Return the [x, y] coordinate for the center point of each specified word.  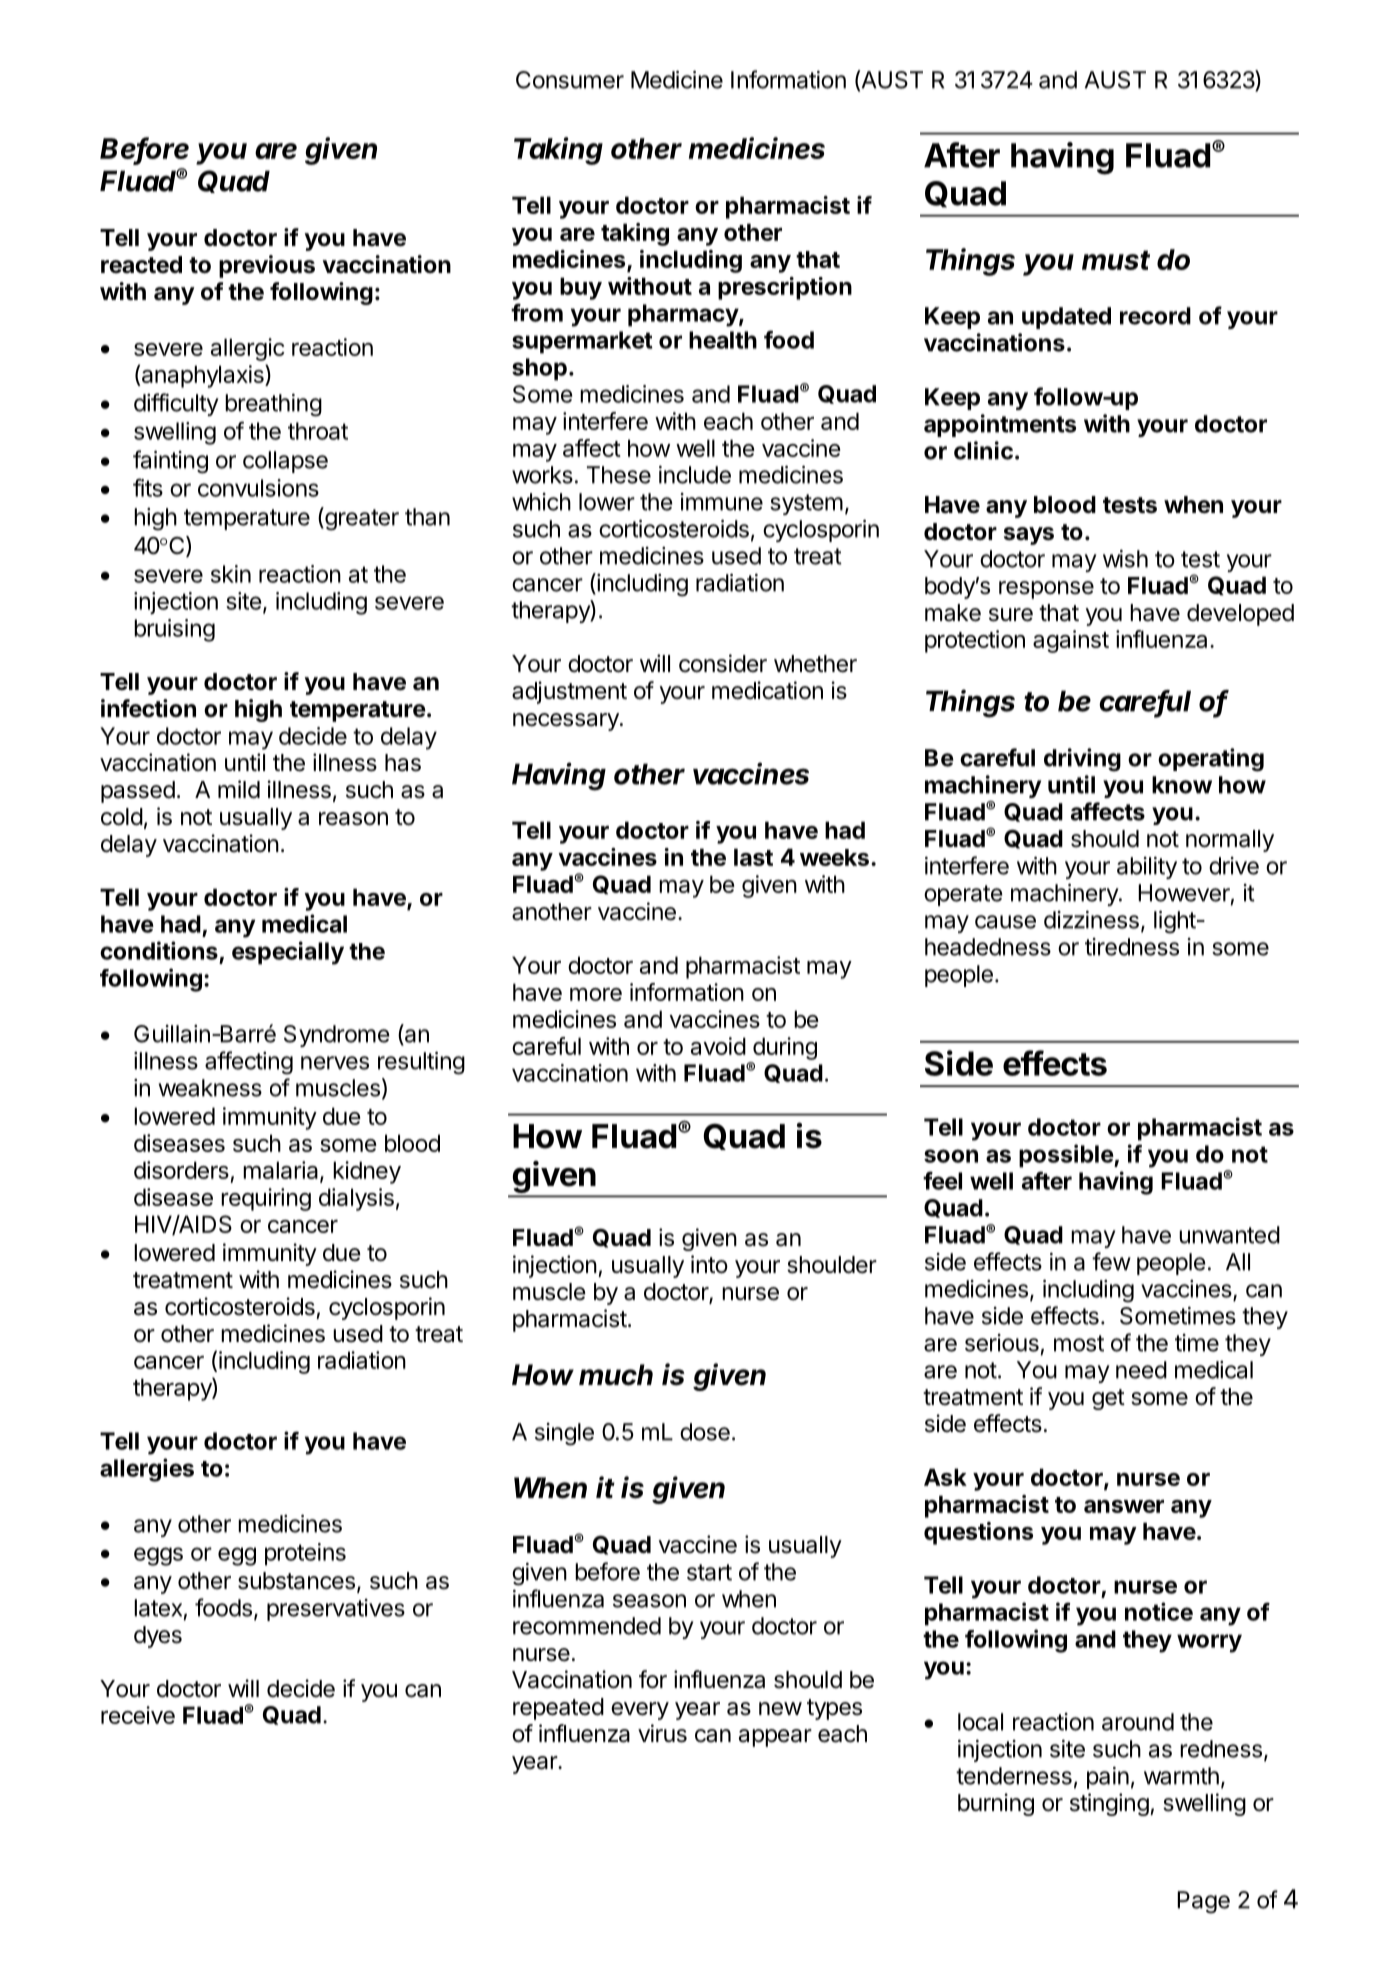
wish [1125, 559]
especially [288, 953]
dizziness [1091, 920]
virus [662, 1733]
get [1108, 1399]
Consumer [570, 80]
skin [231, 574]
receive [138, 1715]
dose [705, 1432]
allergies [147, 1470]
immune [722, 502]
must [1116, 260]
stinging [1109, 1804]
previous [267, 266]
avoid [718, 1046]
